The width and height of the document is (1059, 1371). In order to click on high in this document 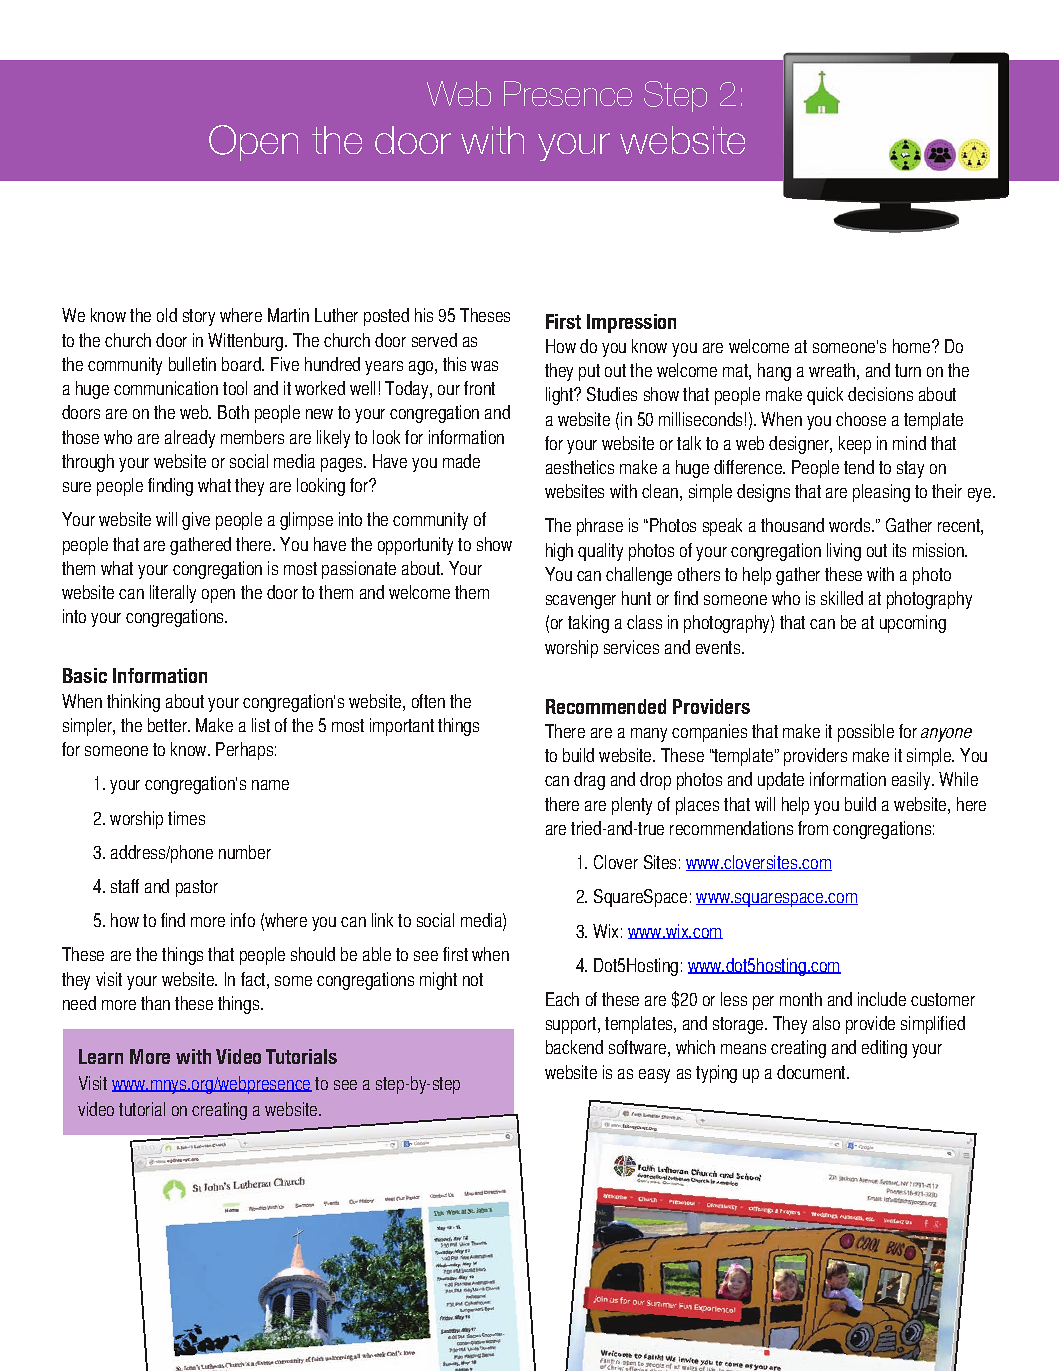, I will do `click(559, 552)`.
